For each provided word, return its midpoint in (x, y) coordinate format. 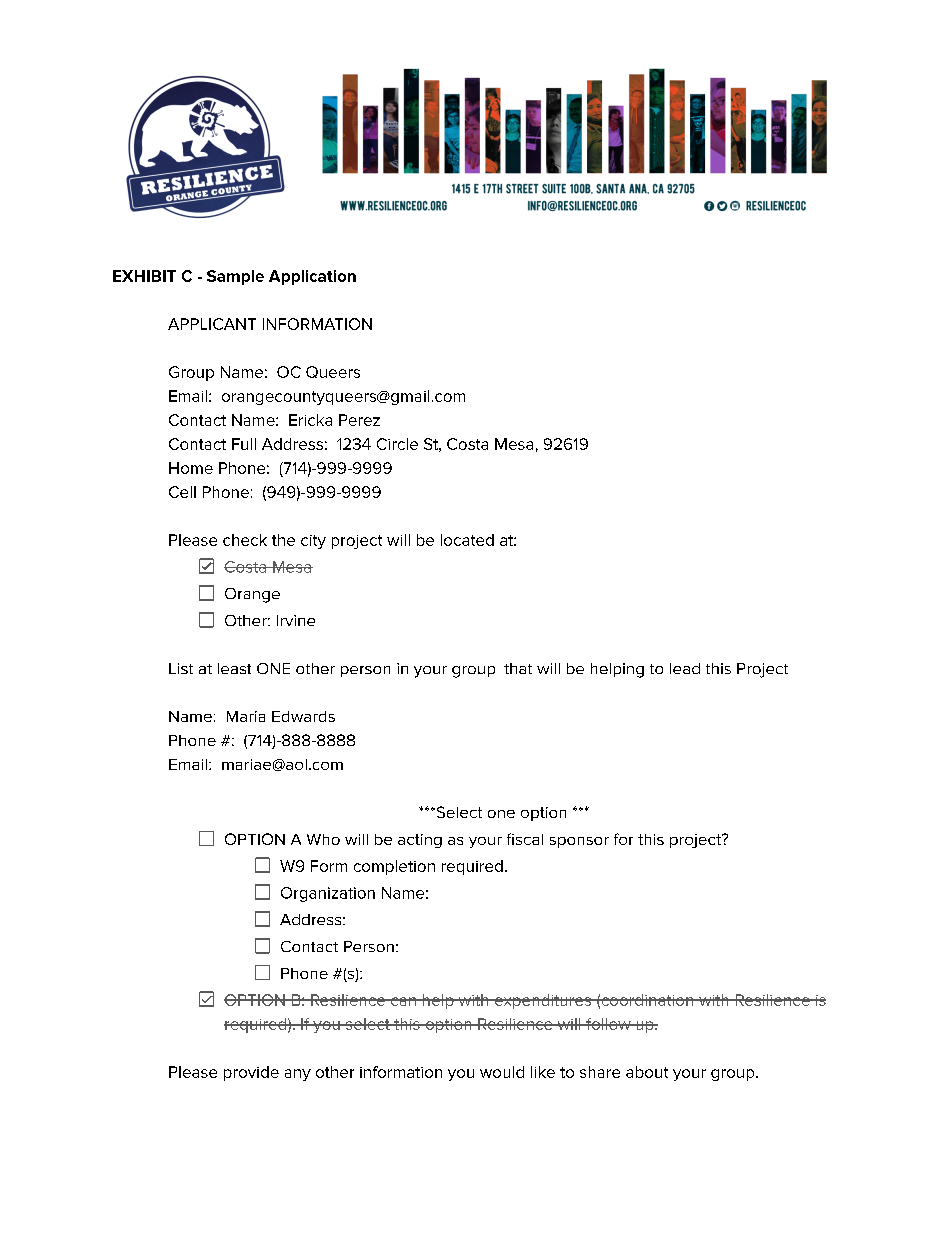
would (502, 1072)
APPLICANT (212, 324)
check (245, 540)
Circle (397, 444)
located (467, 540)
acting (420, 841)
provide (251, 1073)
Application (312, 277)
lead (685, 668)
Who (323, 839)
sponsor (579, 842)
